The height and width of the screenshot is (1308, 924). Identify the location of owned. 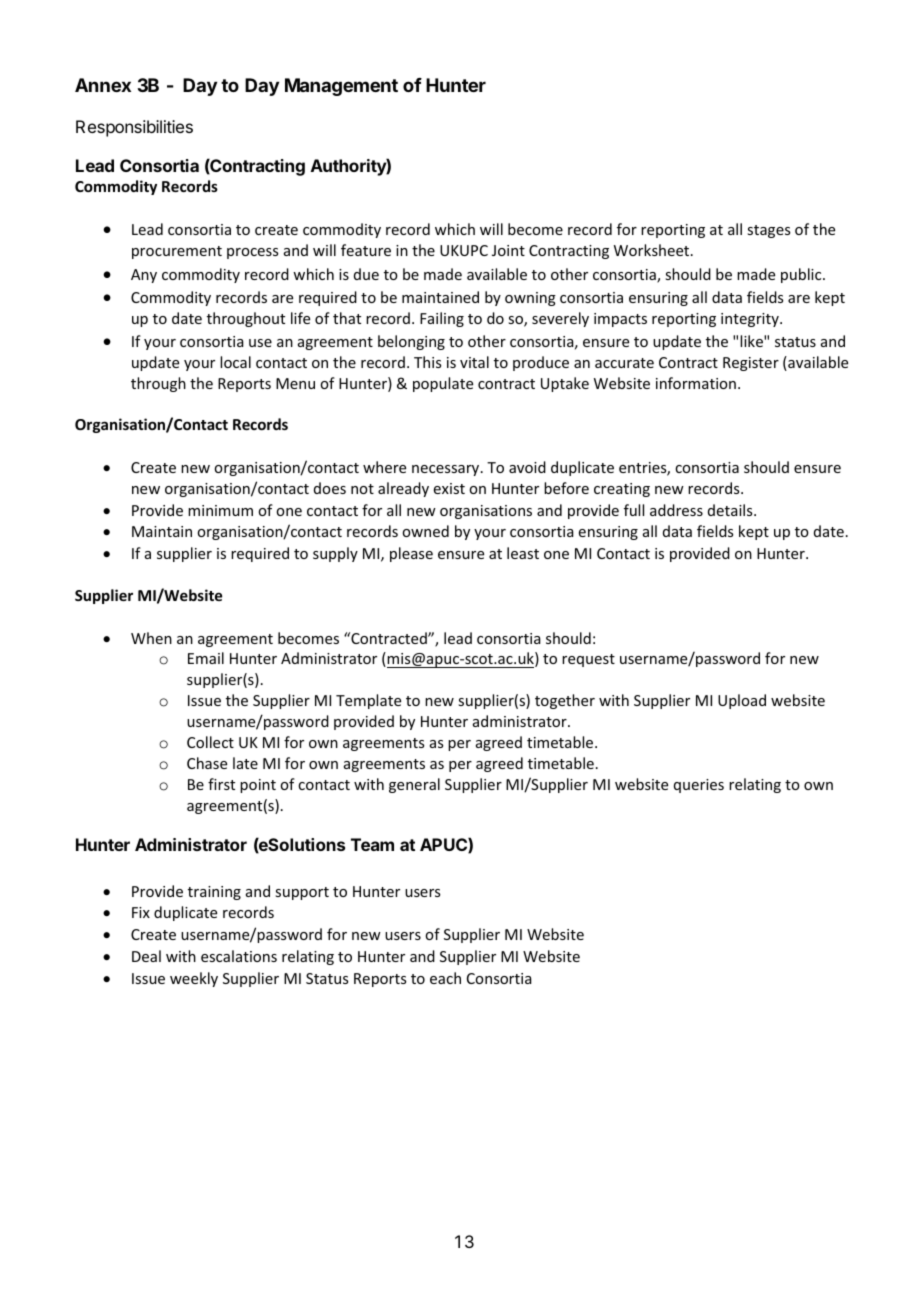
(425, 531).
